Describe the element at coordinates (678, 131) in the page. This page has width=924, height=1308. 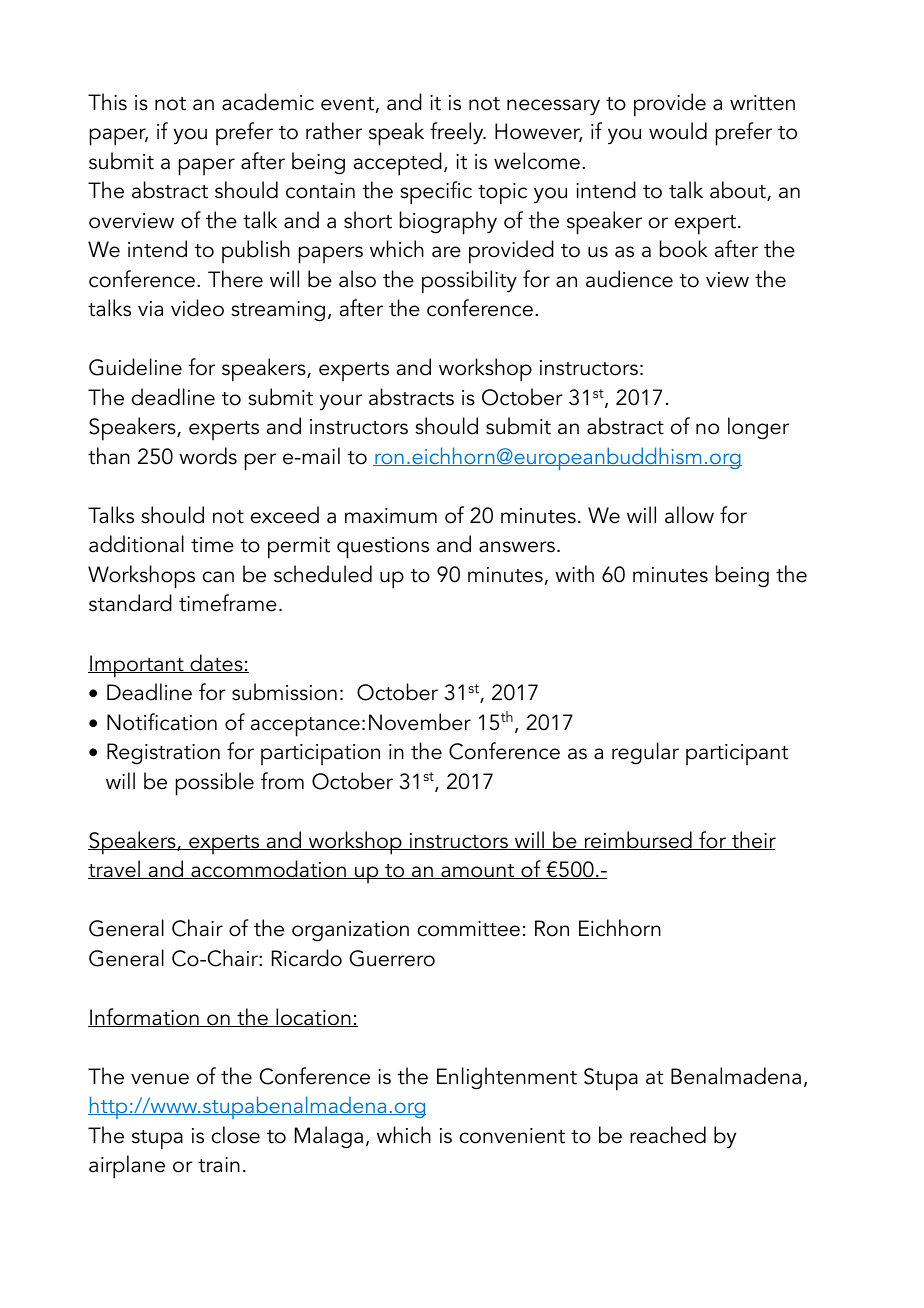
I see `would` at that location.
